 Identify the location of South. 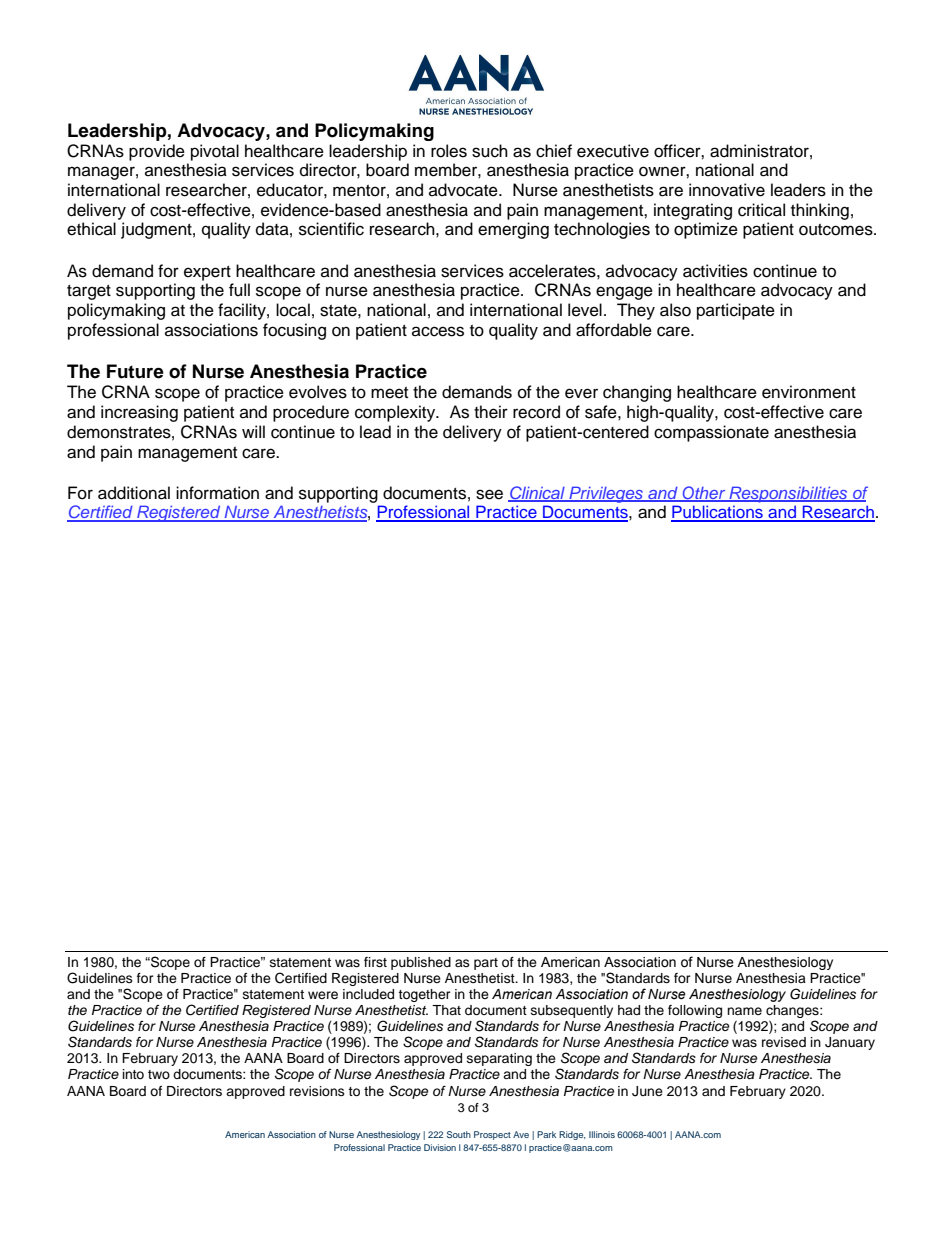
(459, 1134).
